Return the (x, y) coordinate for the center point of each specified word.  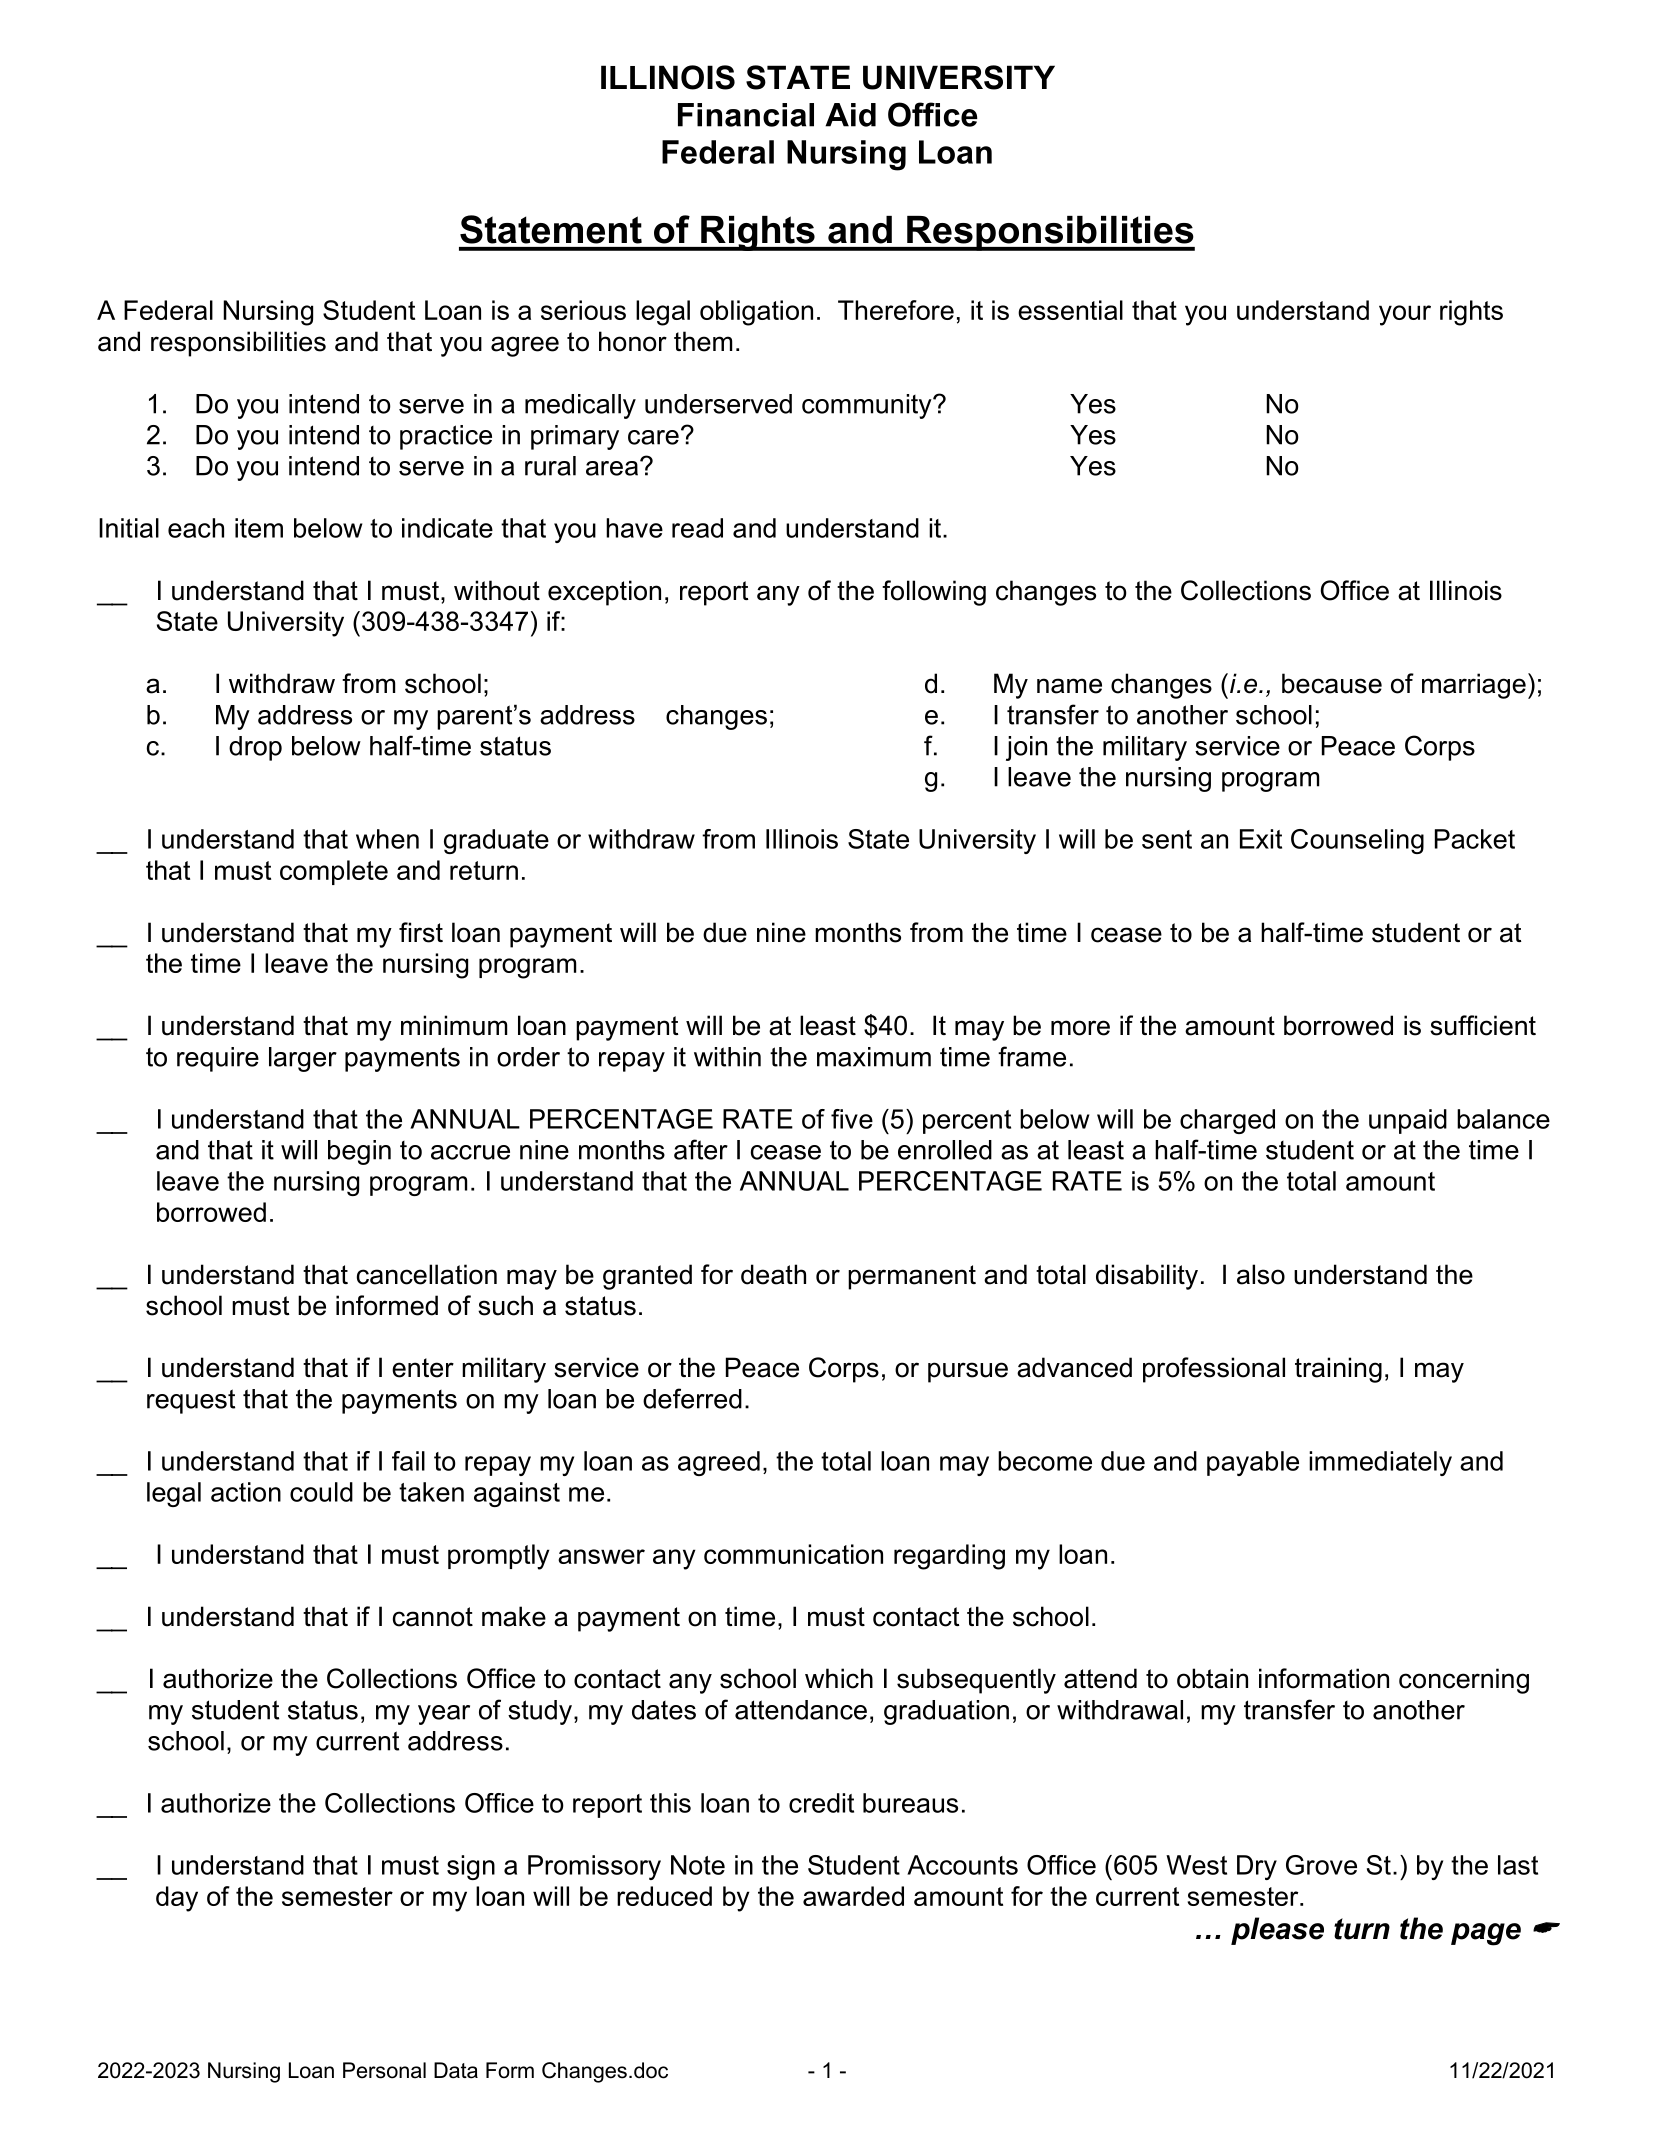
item (259, 528)
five (852, 1119)
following (934, 593)
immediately (1380, 1463)
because (1332, 683)
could (321, 1492)
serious (583, 310)
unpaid (1408, 1121)
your (1405, 315)
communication (793, 1554)
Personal (384, 2070)
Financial (746, 115)
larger (303, 1059)
